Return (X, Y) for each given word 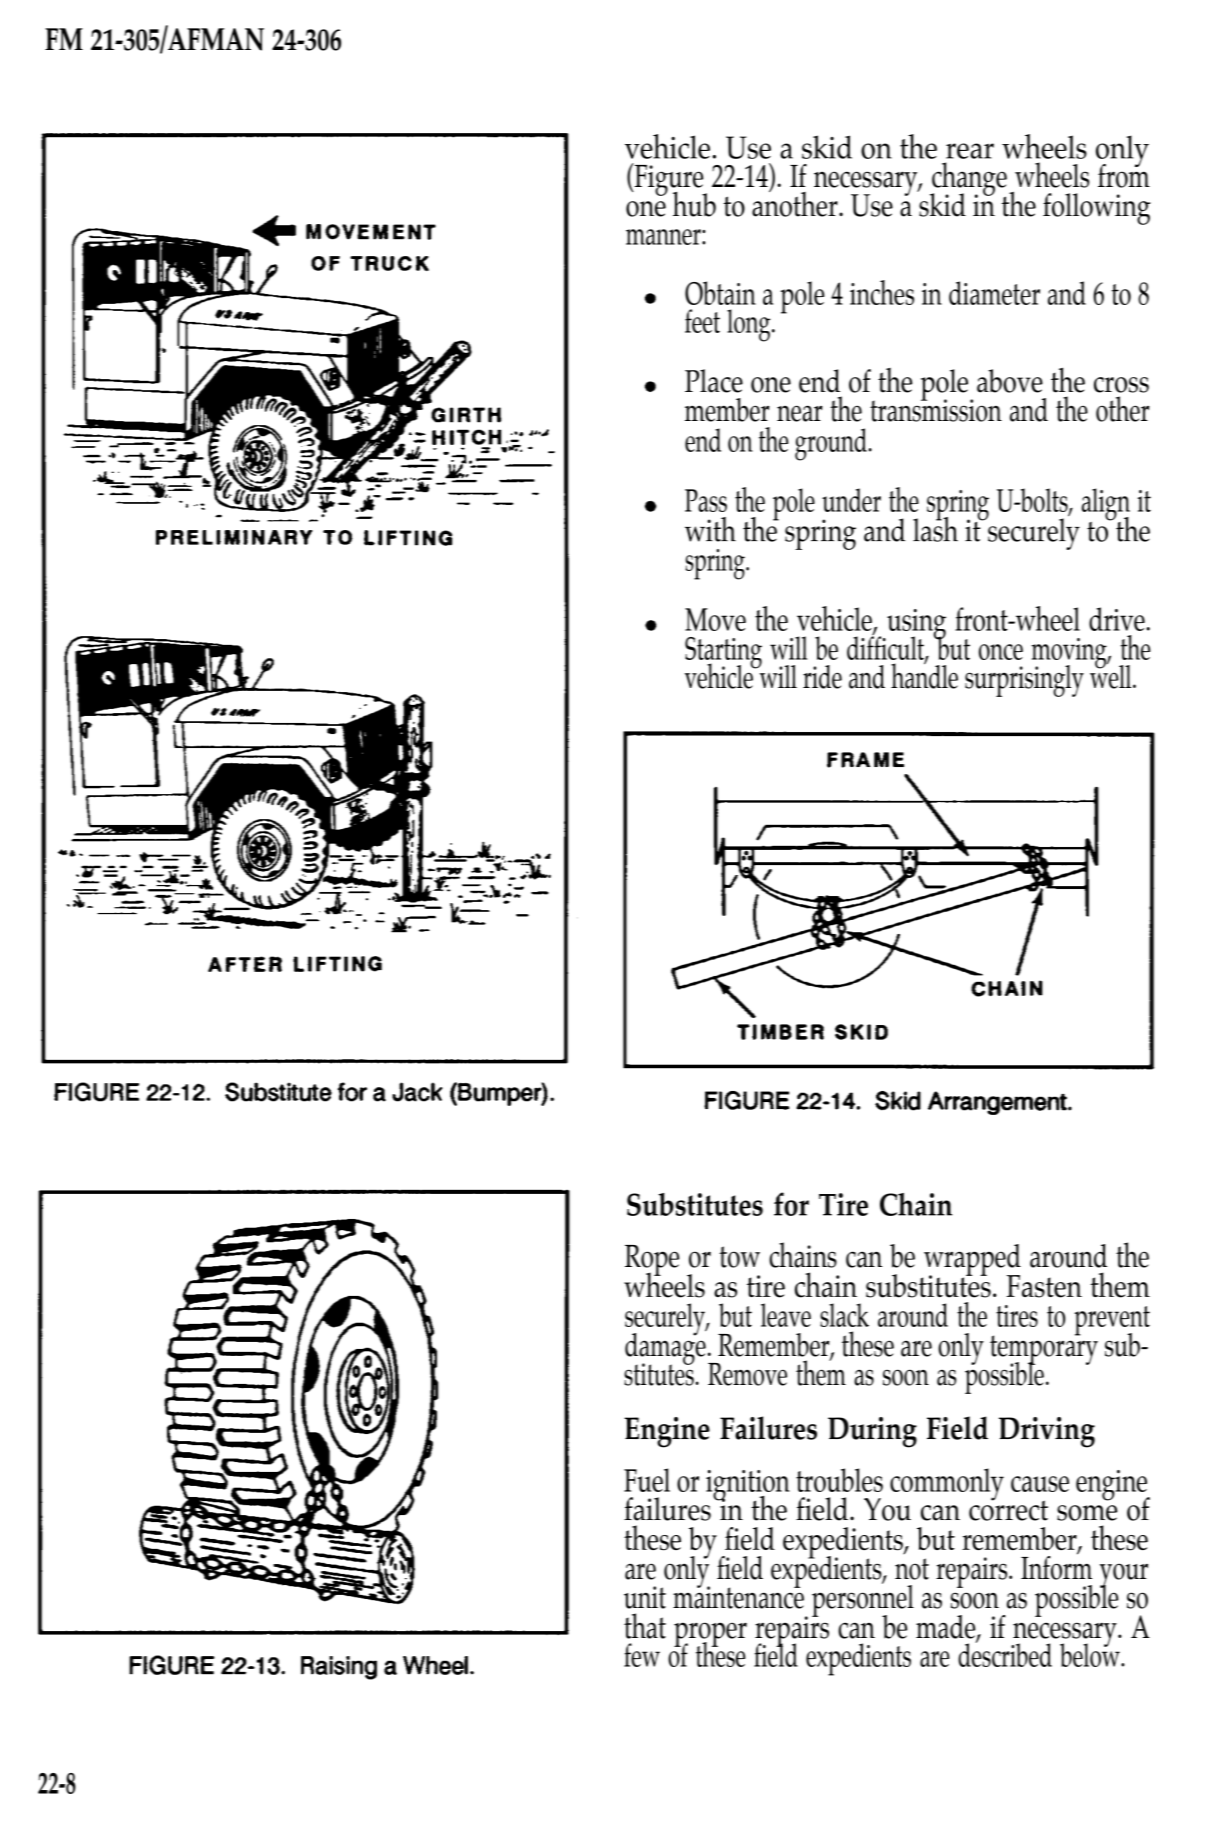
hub (694, 204)
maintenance (738, 1596)
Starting (723, 654)
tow (739, 1257)
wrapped (971, 1261)
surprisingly (1024, 681)
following (1097, 209)
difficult (886, 648)
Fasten (1044, 1286)
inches (882, 292)
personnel (863, 1601)
